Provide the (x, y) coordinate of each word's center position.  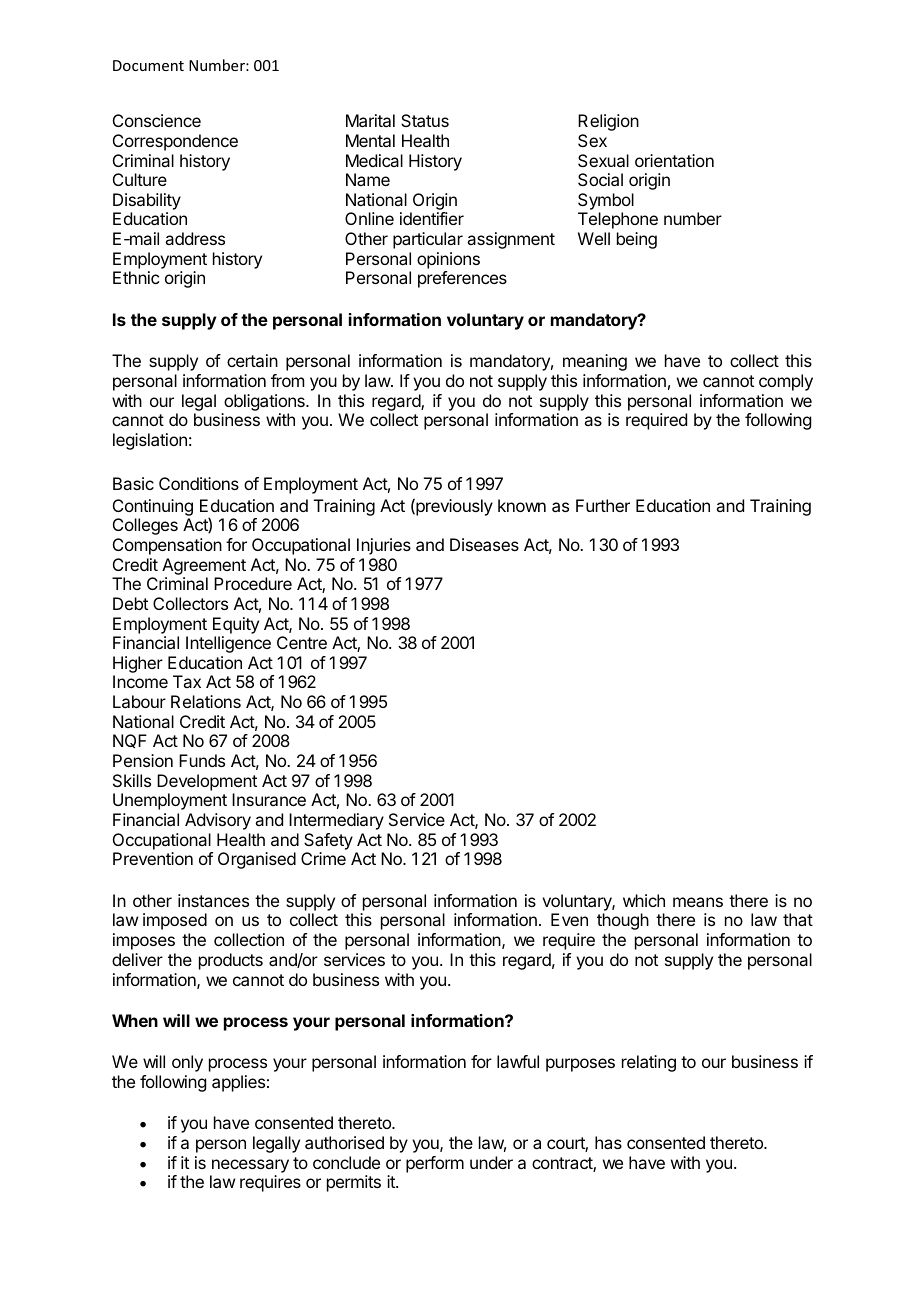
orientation (674, 160)
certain (252, 360)
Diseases (484, 544)
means (698, 902)
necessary (250, 1166)
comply (786, 382)
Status (425, 120)
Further (603, 505)
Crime (323, 858)
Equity (236, 625)
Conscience (157, 120)
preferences (462, 279)
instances (213, 900)
